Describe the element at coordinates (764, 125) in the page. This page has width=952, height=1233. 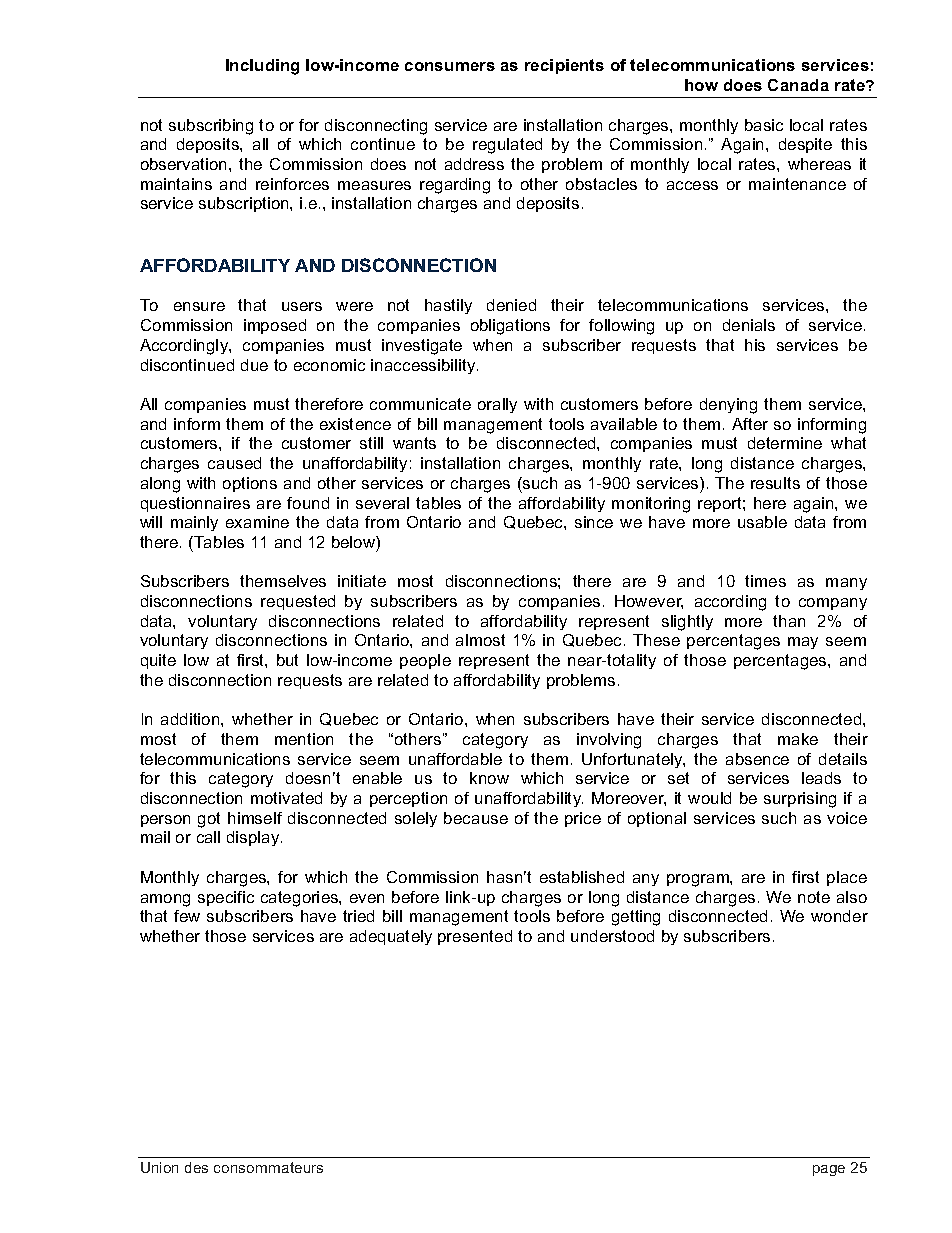
I see `basic` at that location.
